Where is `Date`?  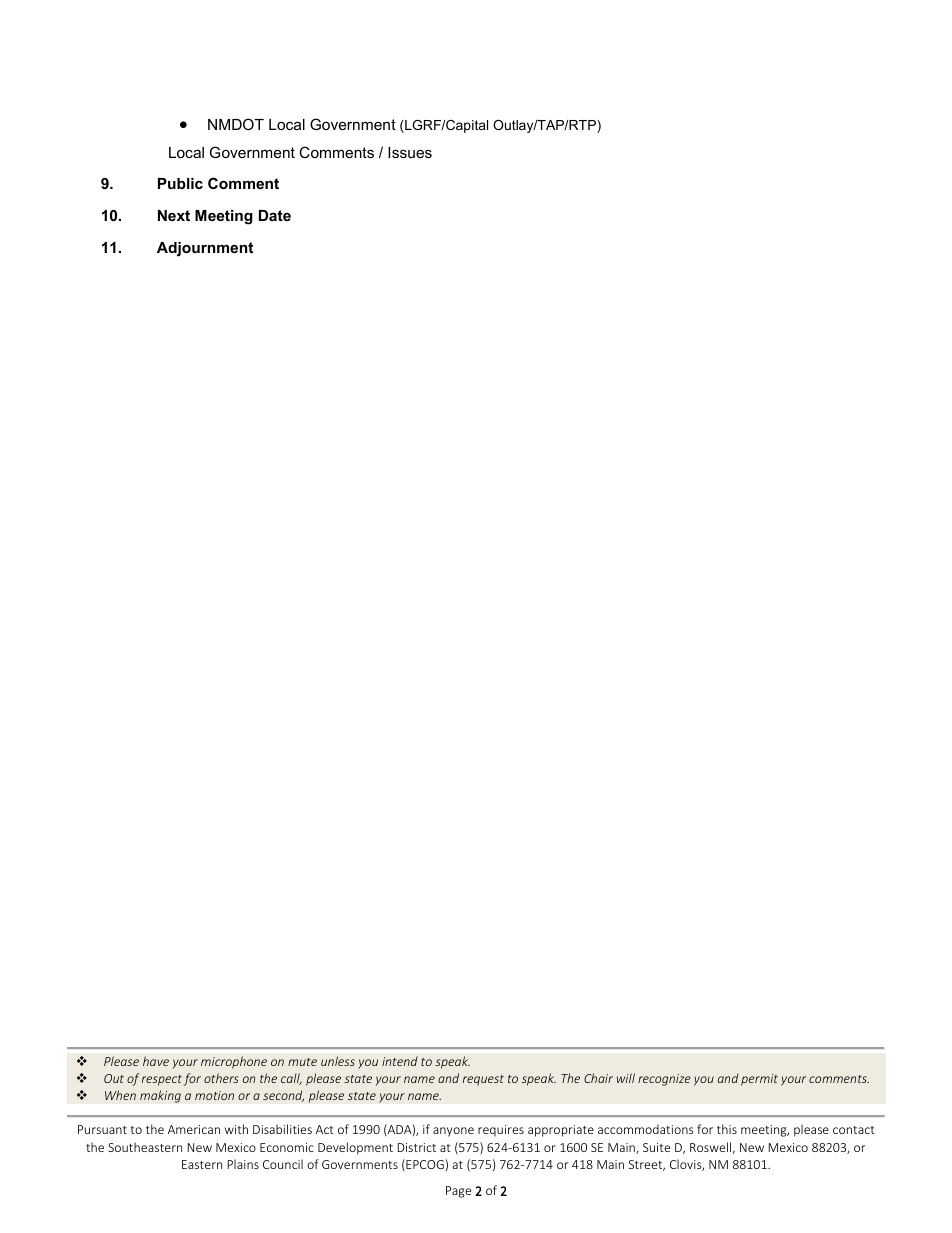 Date is located at coordinates (275, 215).
